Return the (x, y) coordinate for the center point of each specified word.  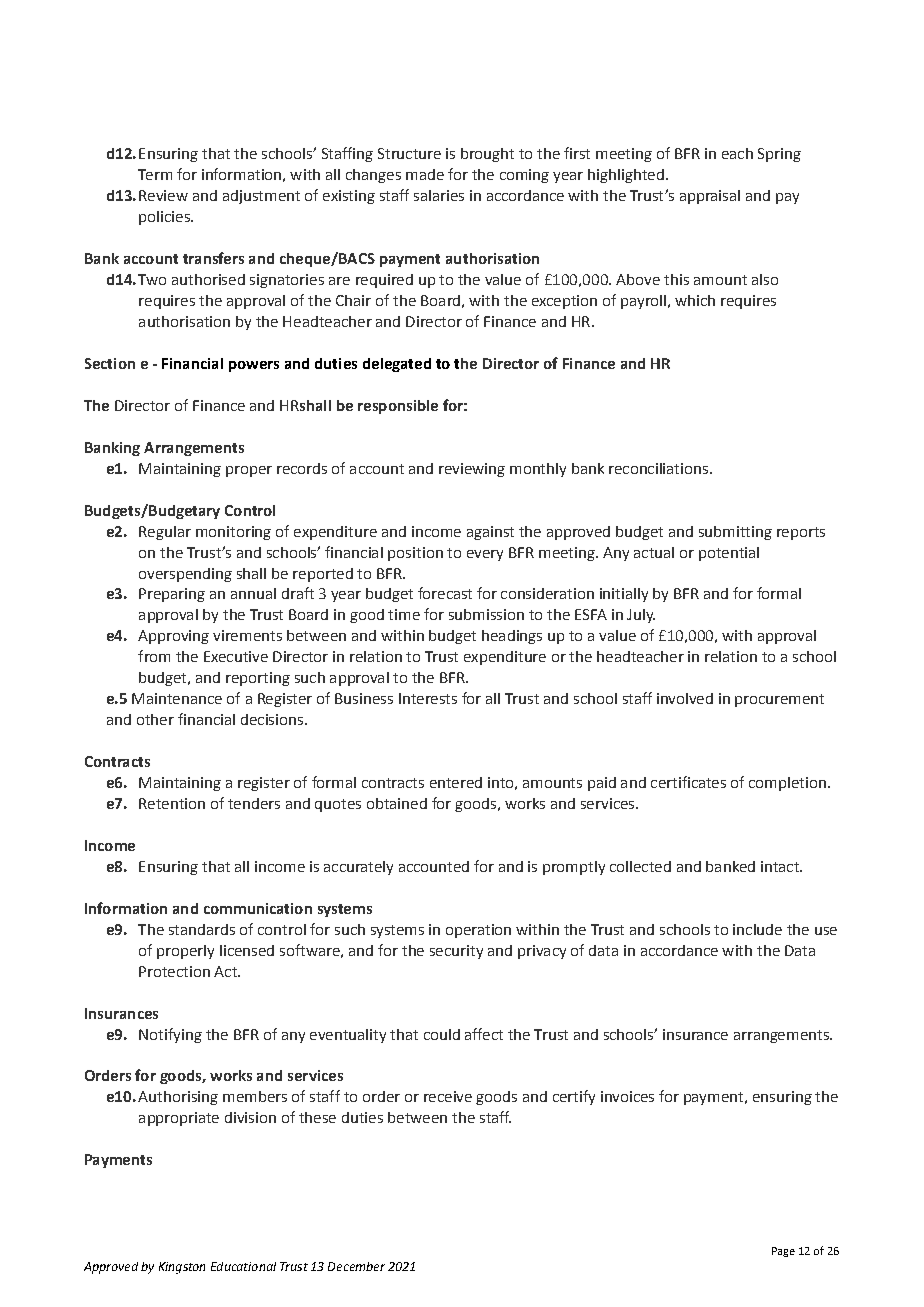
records (302, 468)
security (456, 952)
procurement (779, 700)
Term (155, 174)
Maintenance (177, 698)
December (356, 1266)
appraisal (710, 197)
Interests (428, 698)
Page (783, 1252)
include (757, 929)
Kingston (182, 1268)
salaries (439, 195)
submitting (735, 533)
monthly (538, 470)
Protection (174, 971)
